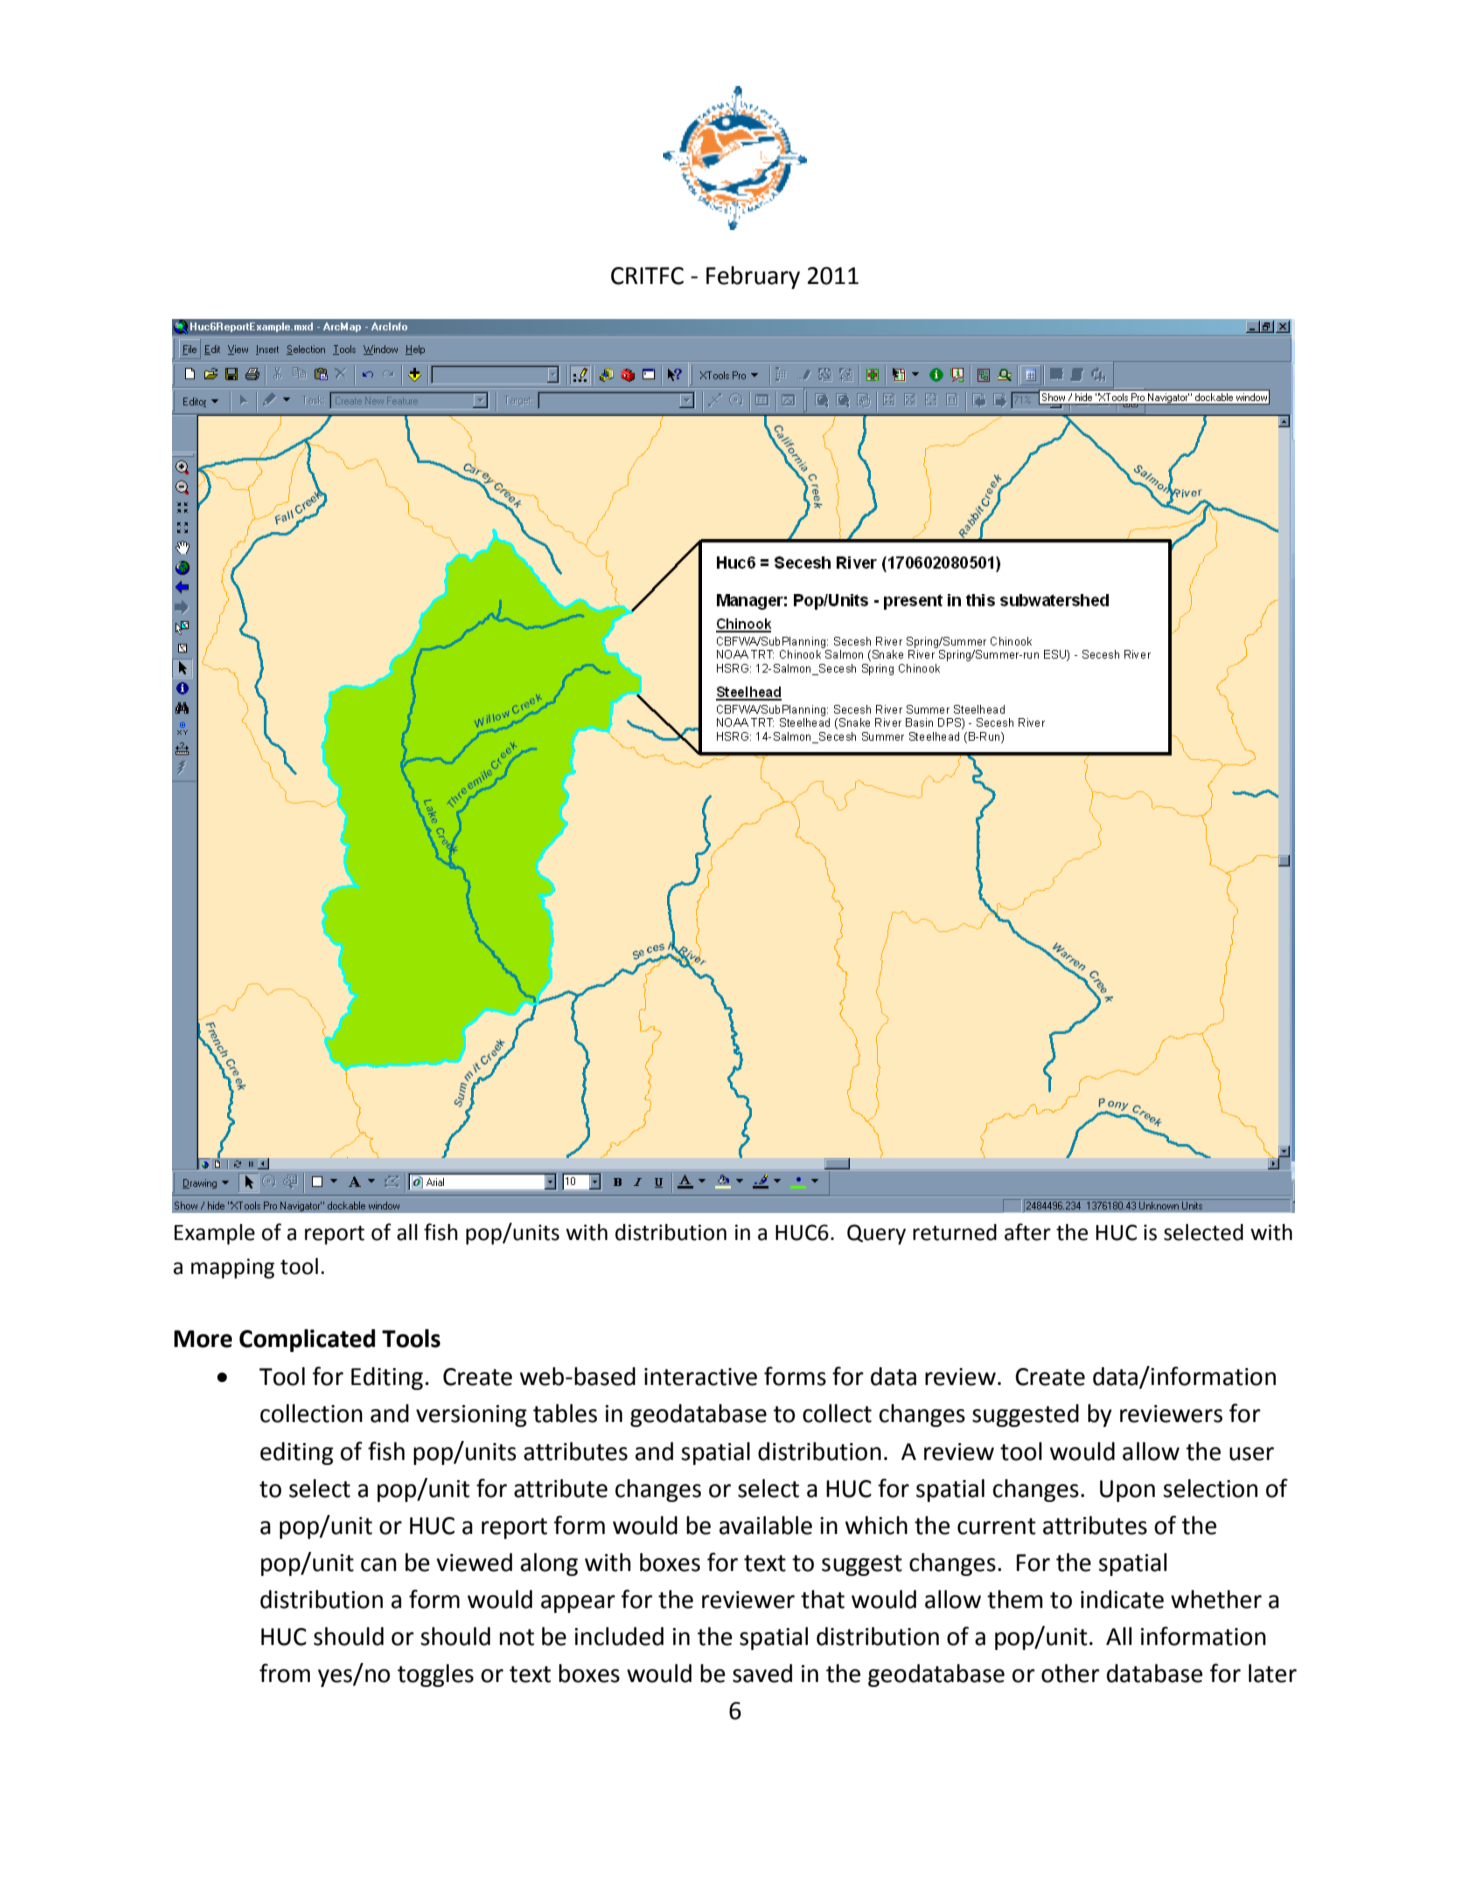  What do you see at coordinates (214, 1234) in the page?
I see `Example` at bounding box center [214, 1234].
